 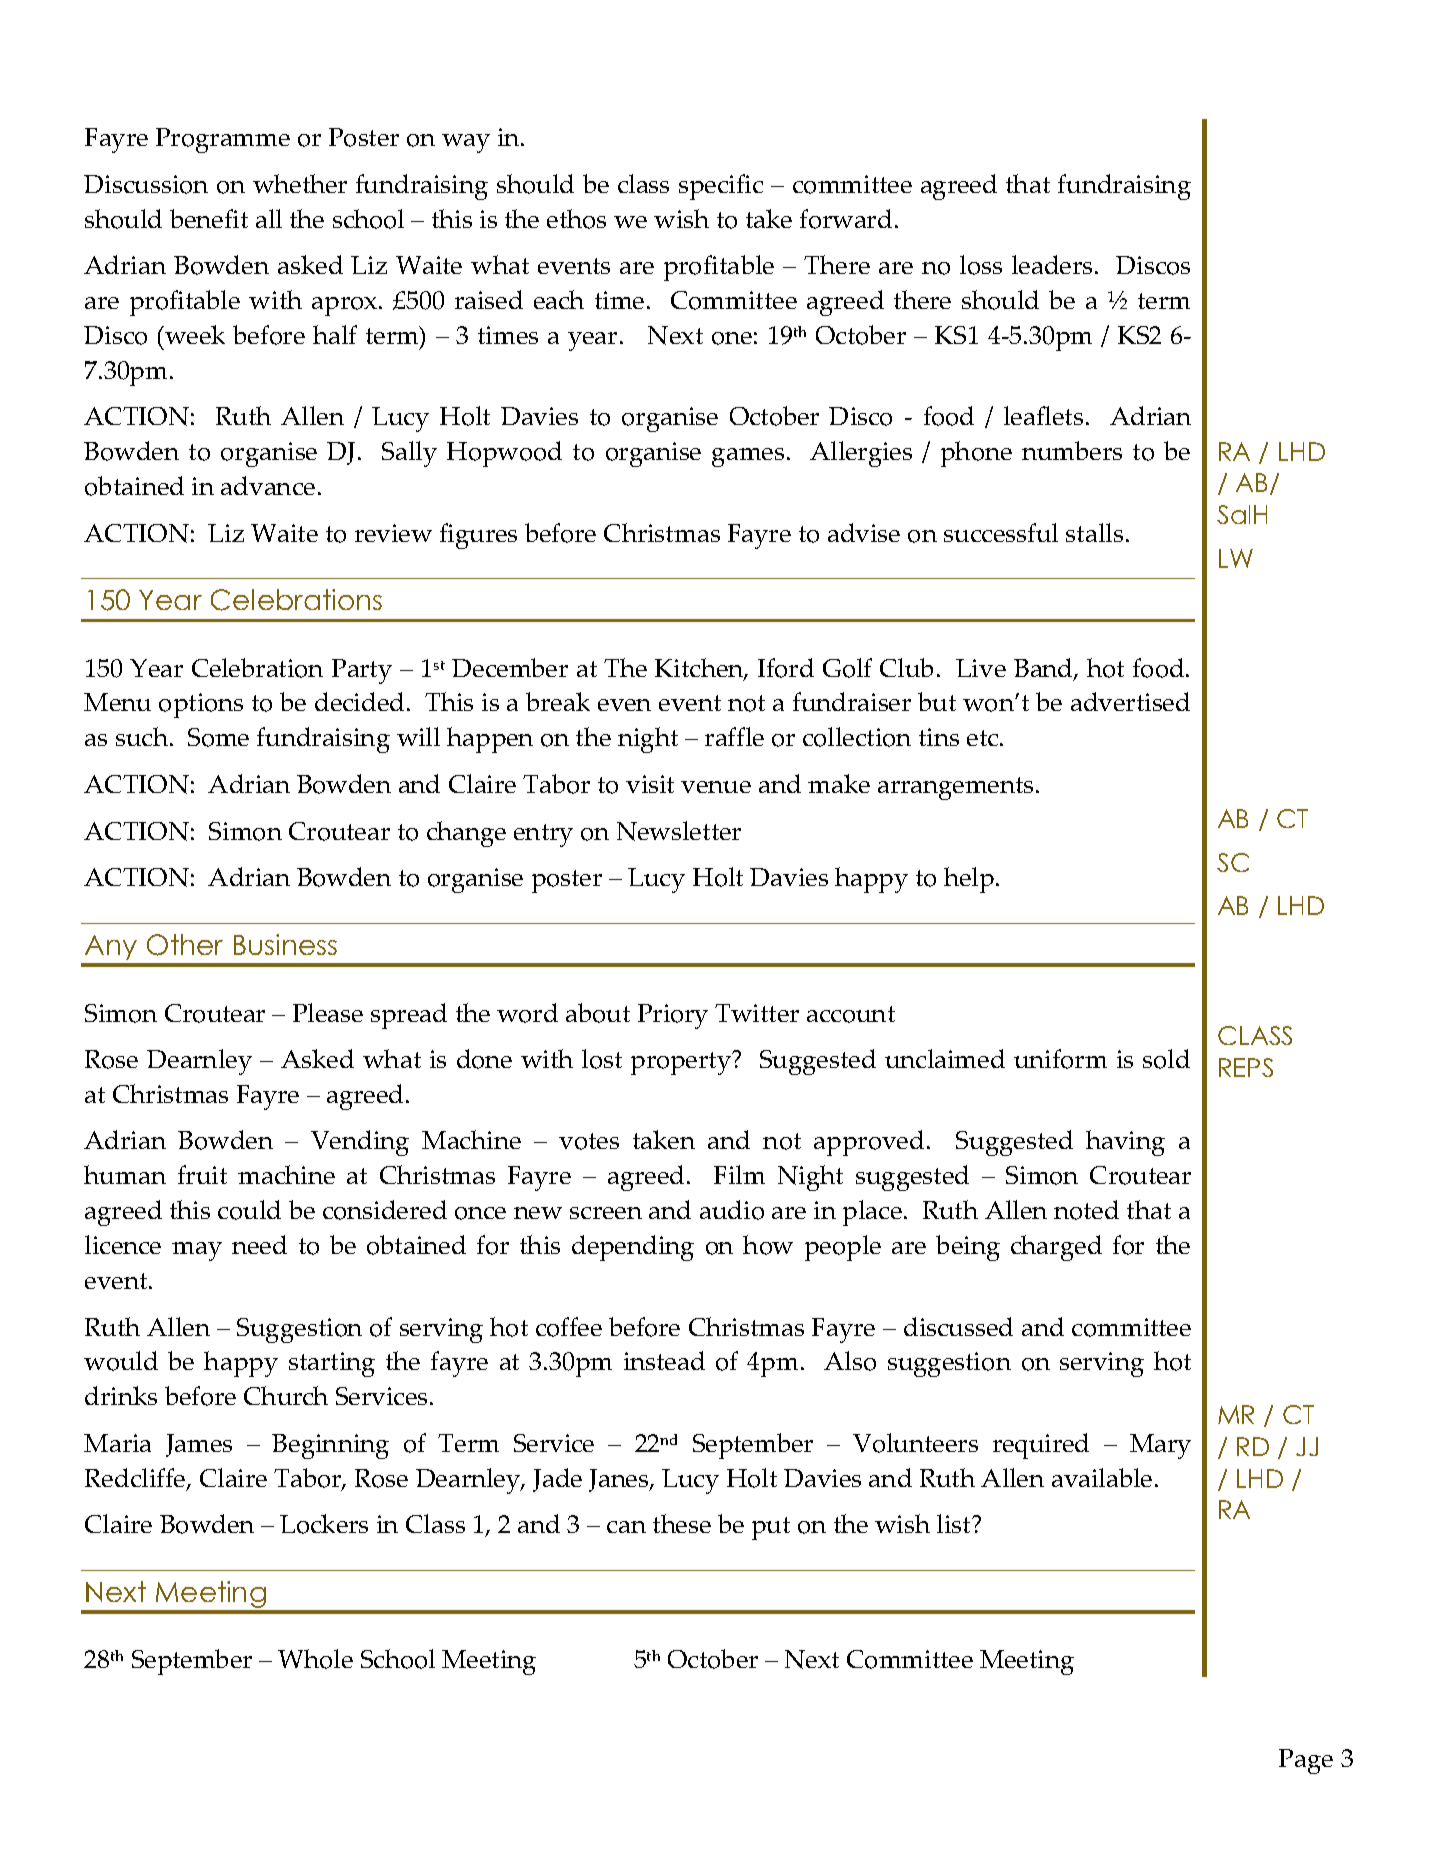 I want to click on Twitter, so click(x=757, y=1013).
